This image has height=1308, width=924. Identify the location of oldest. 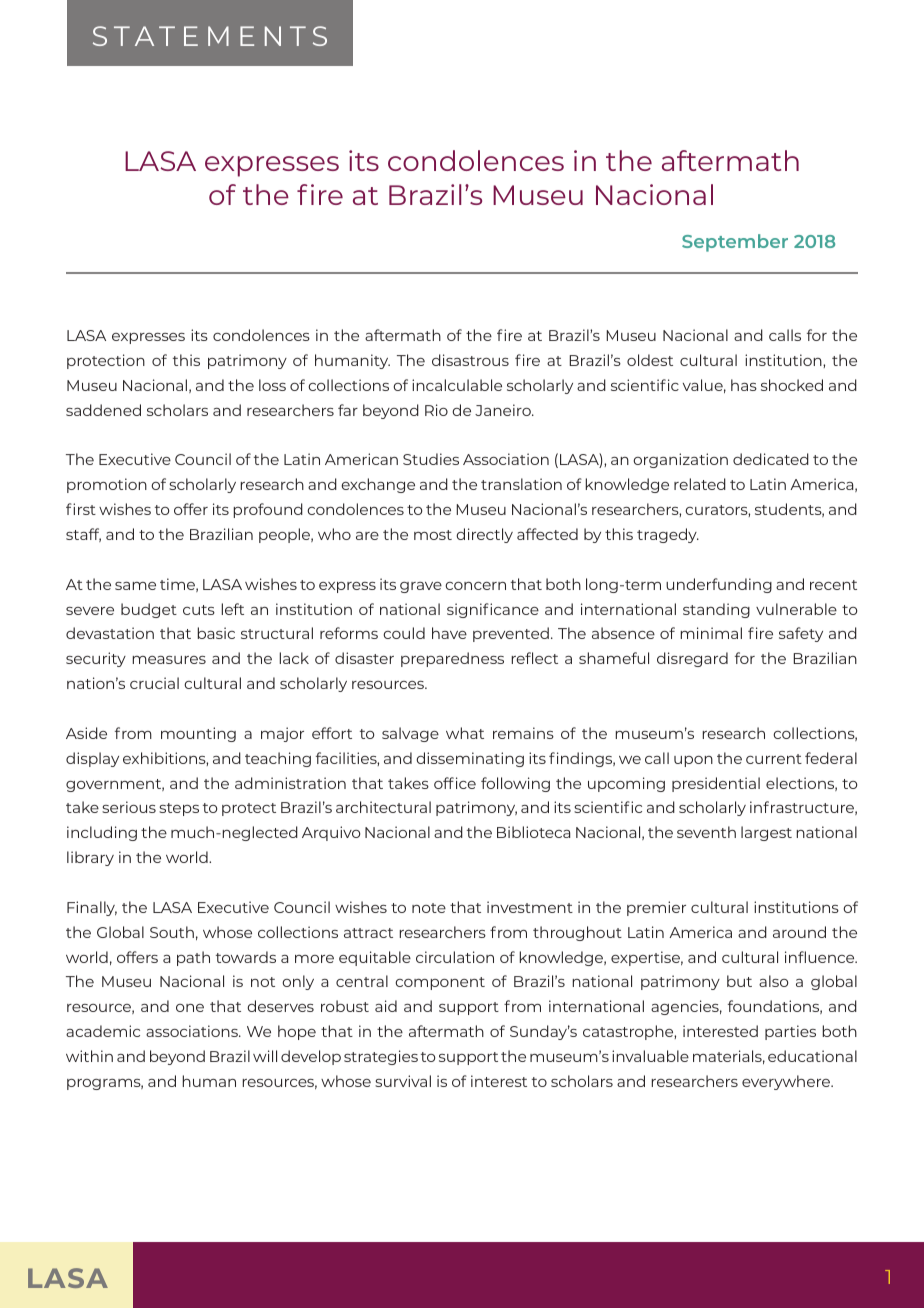
(650, 360).
